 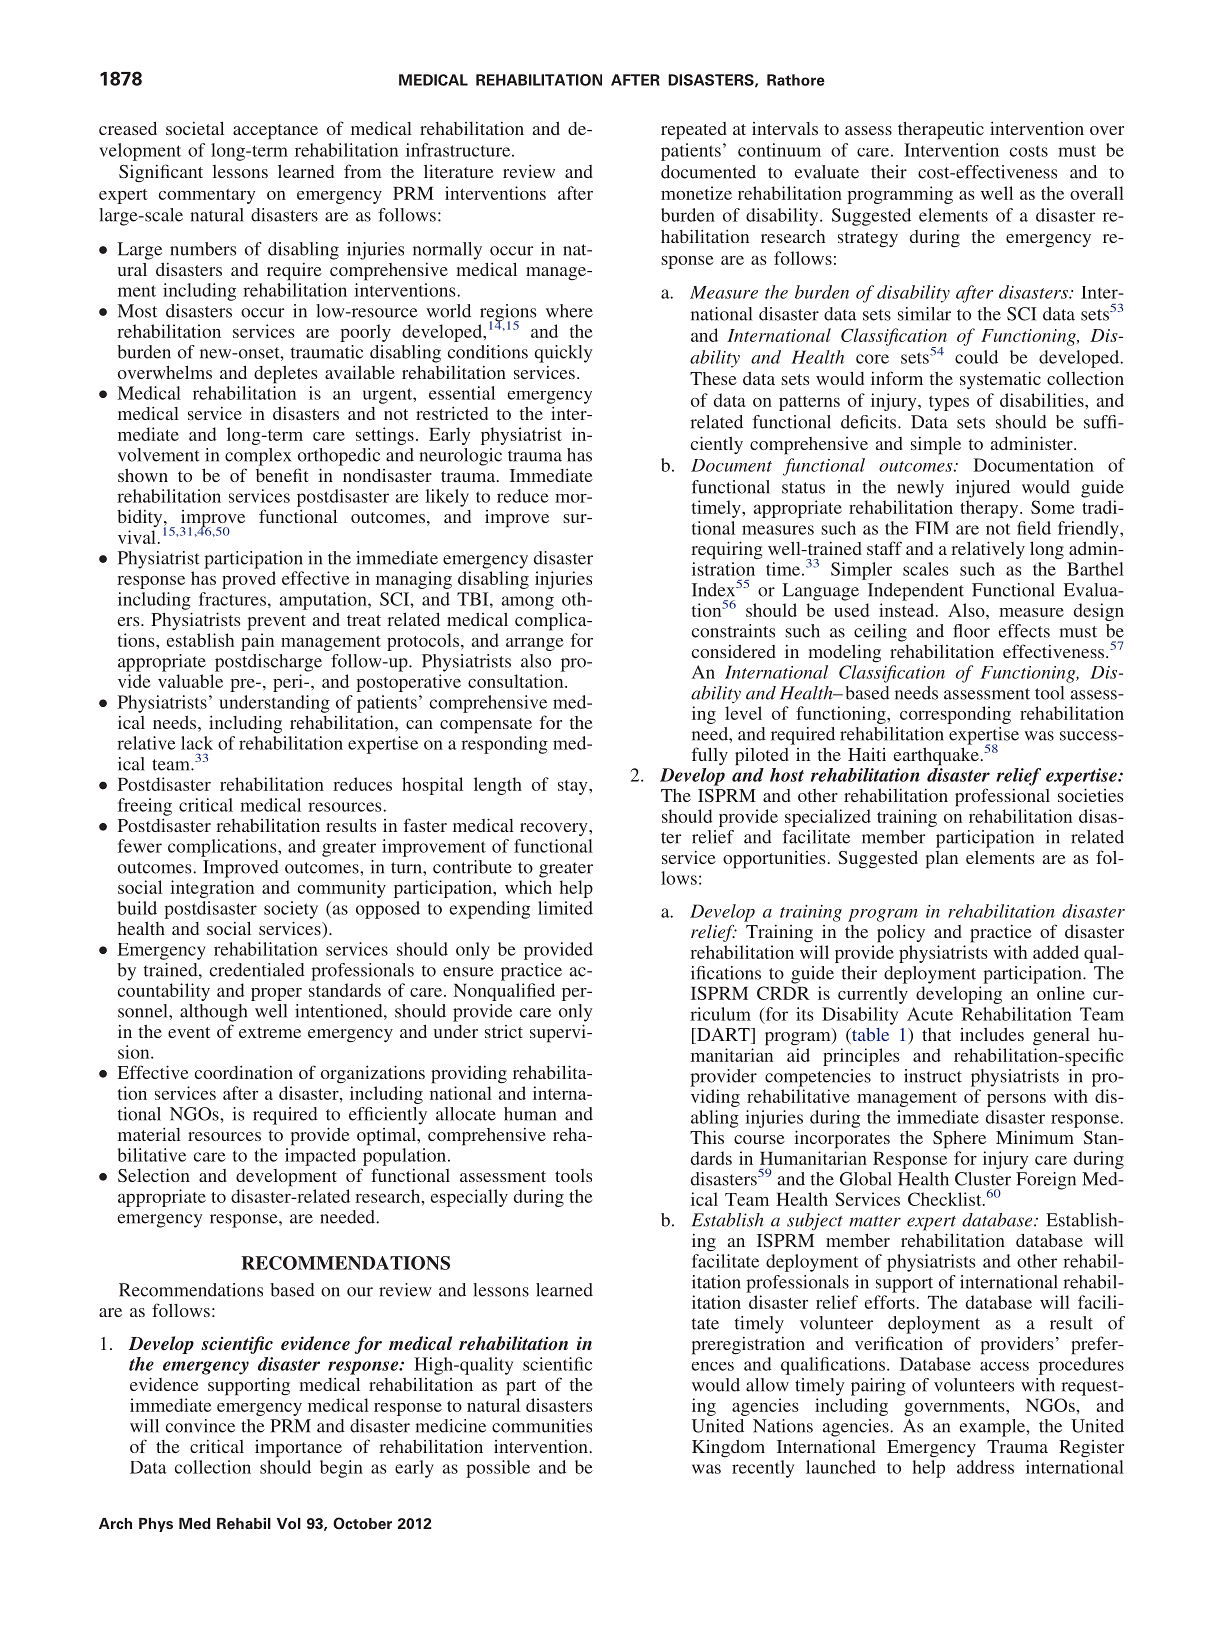 I want to click on monetize, so click(x=696, y=193).
